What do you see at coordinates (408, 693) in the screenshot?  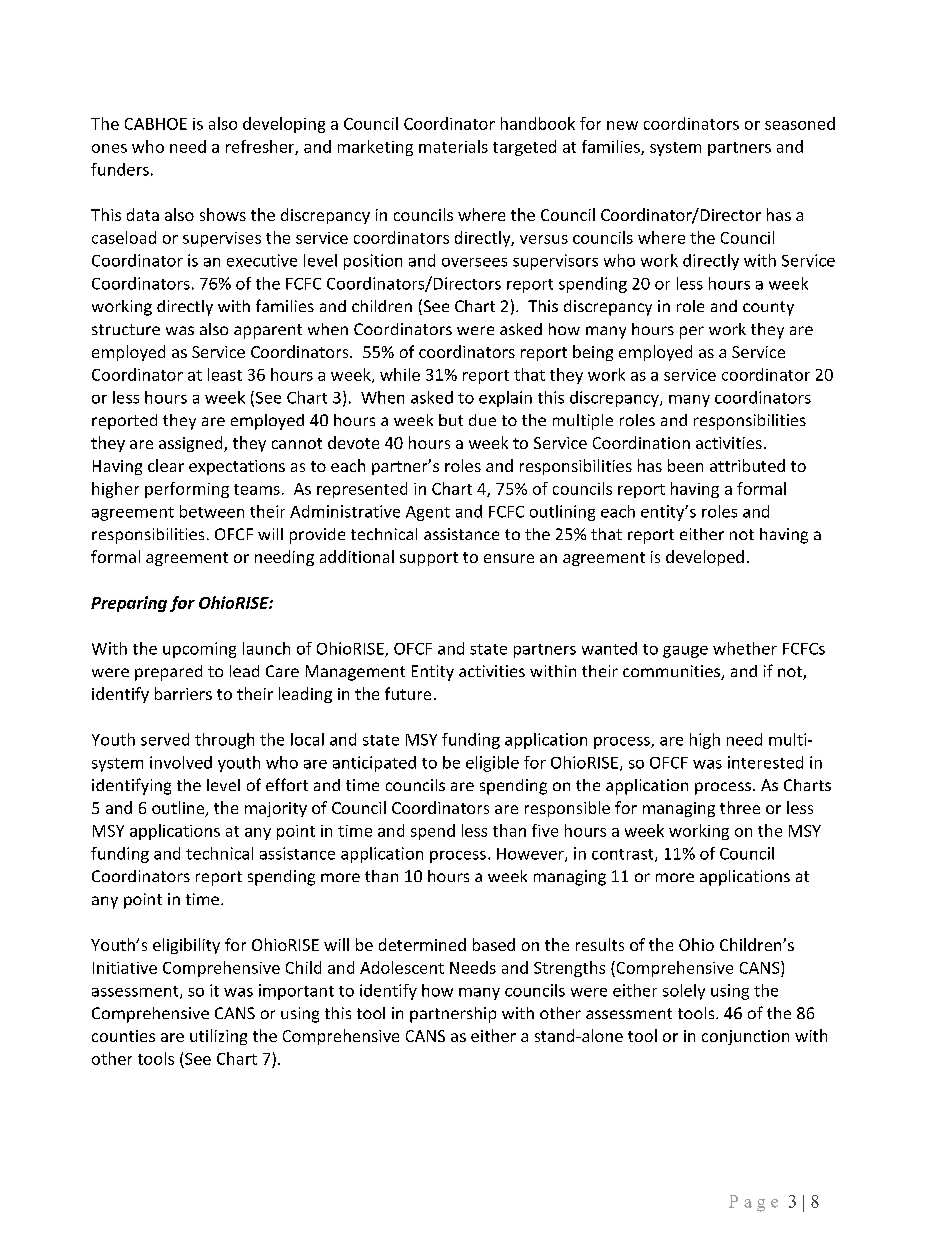 I see `future` at bounding box center [408, 693].
